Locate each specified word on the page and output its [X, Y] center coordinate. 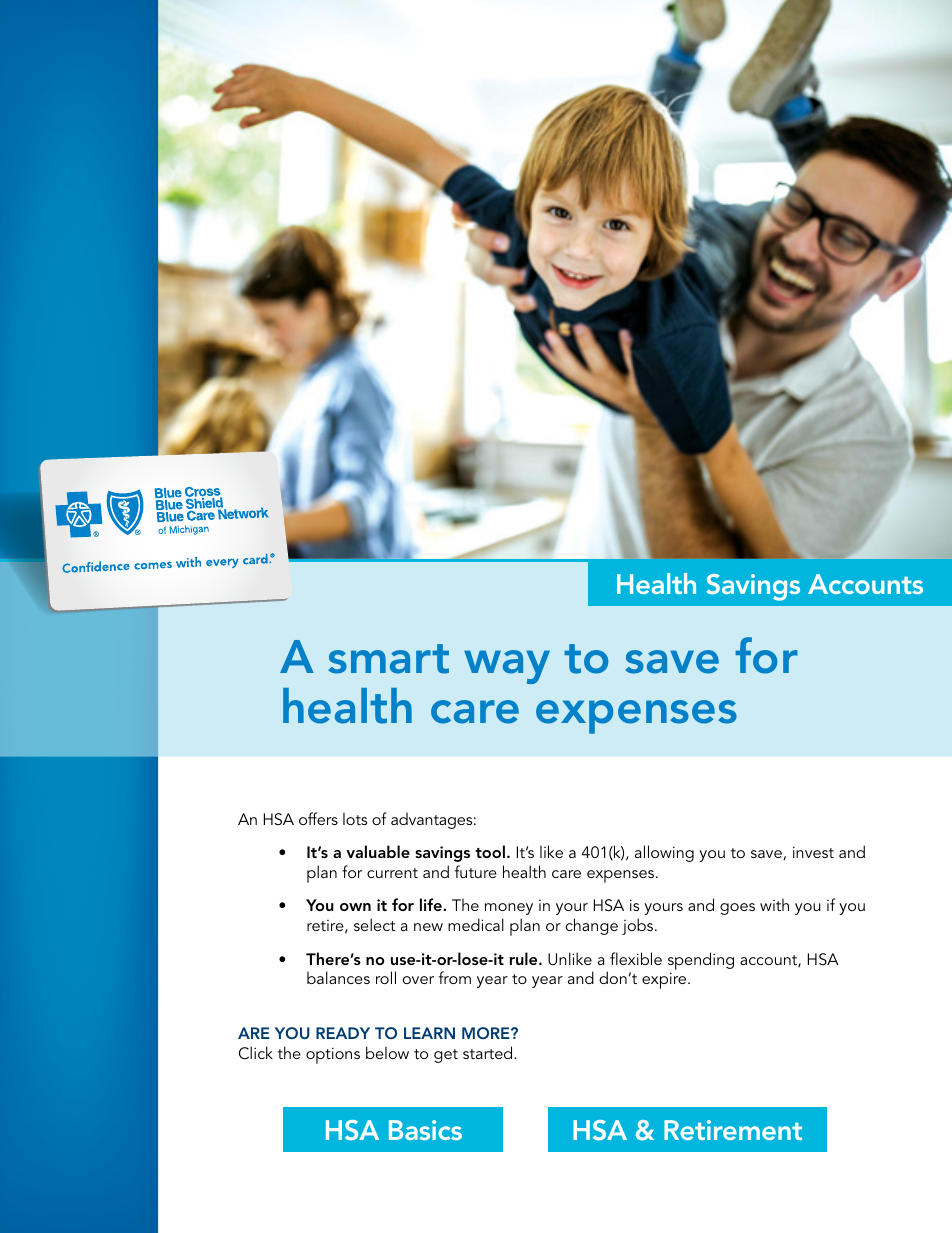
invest [813, 852]
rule [525, 958]
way [507, 667]
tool [490, 851]
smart [389, 659]
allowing [664, 853]
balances [338, 977]
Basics [425, 1130]
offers [318, 818]
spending [701, 961]
